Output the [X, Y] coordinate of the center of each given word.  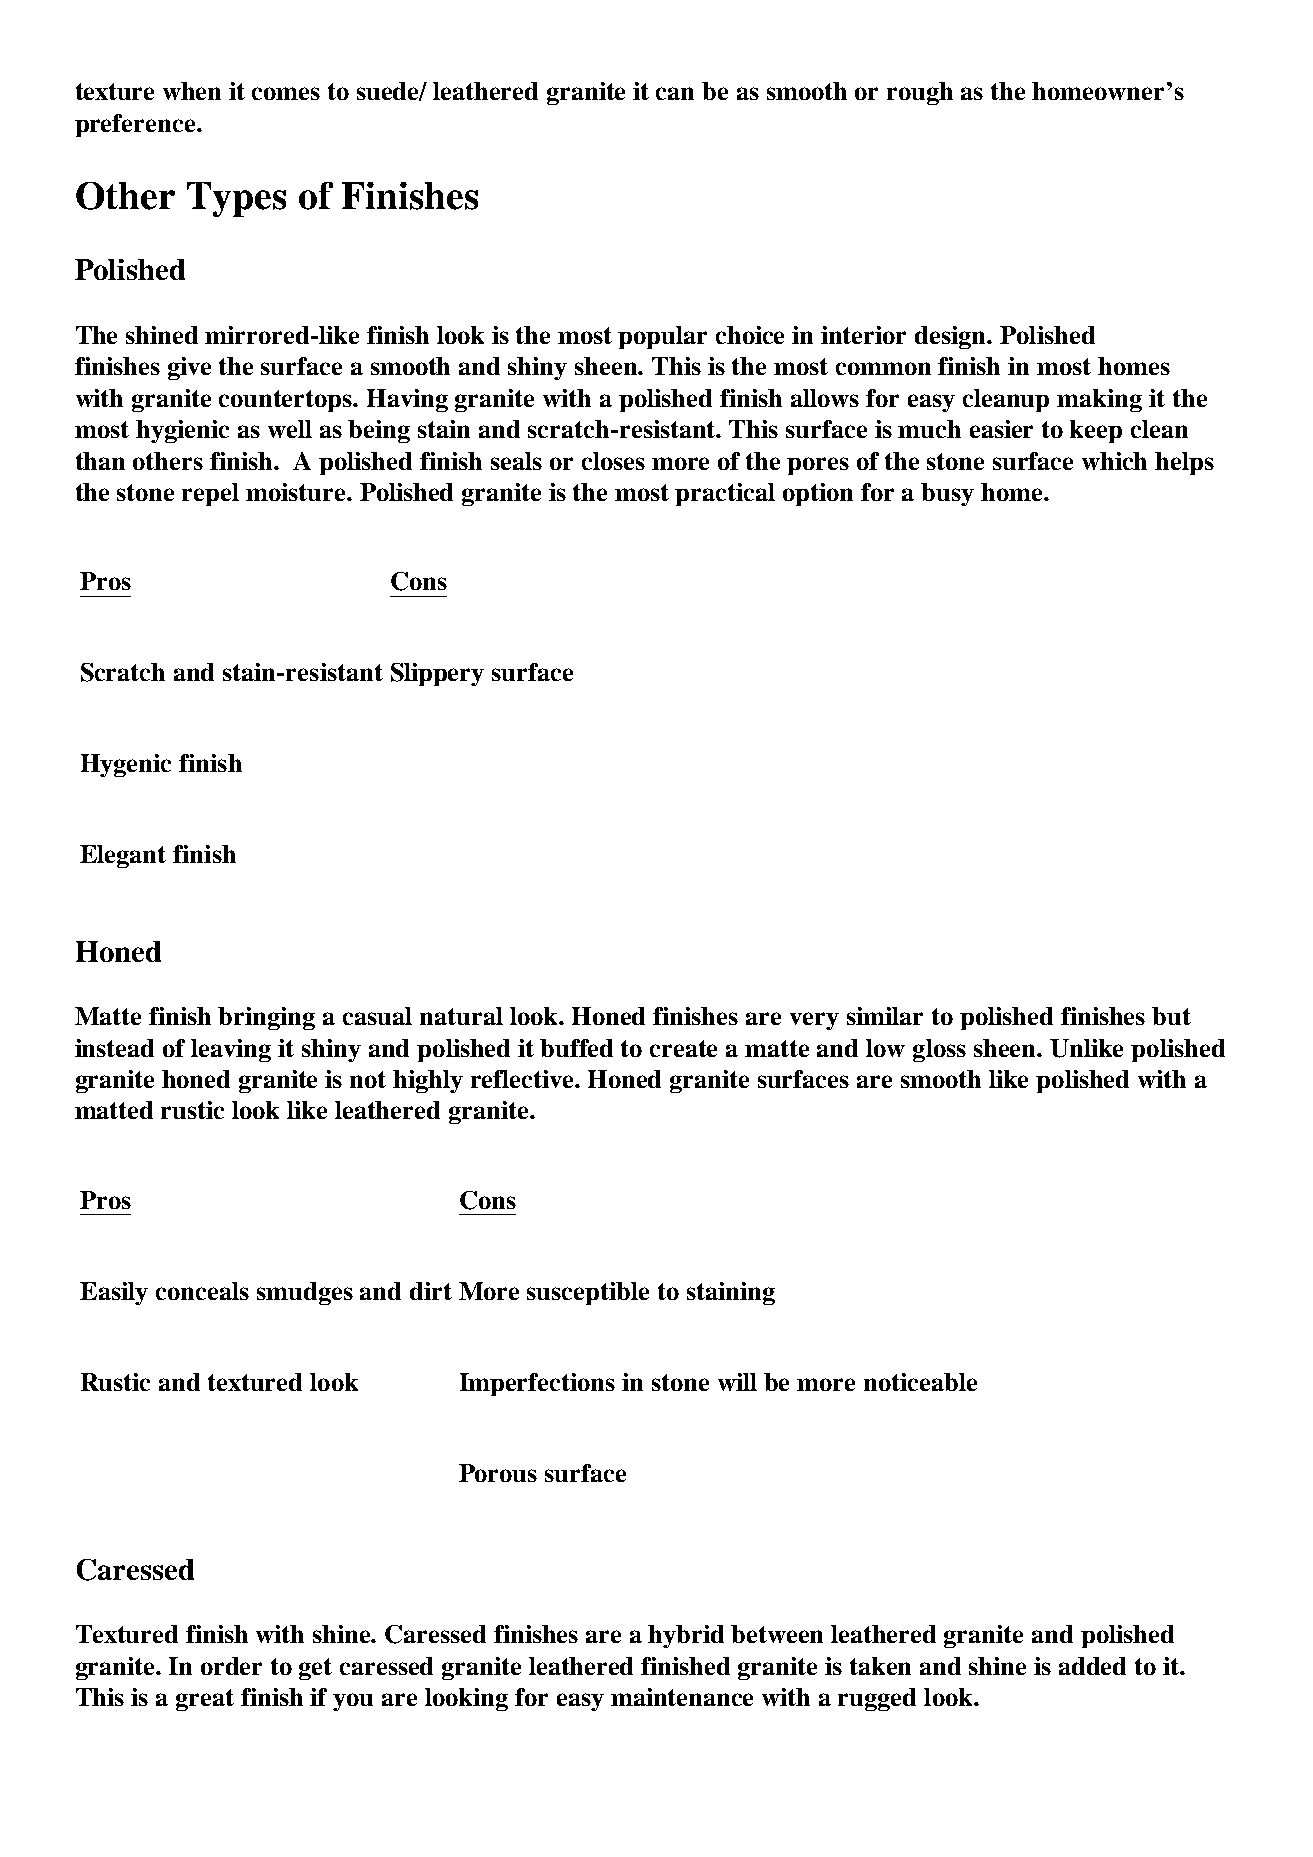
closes [613, 461]
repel [210, 494]
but [1171, 1016]
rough [920, 93]
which [1114, 461]
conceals [202, 1291]
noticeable [920, 1382]
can [675, 93]
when [192, 91]
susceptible [588, 1293]
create [683, 1048]
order [231, 1666]
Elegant [123, 856]
